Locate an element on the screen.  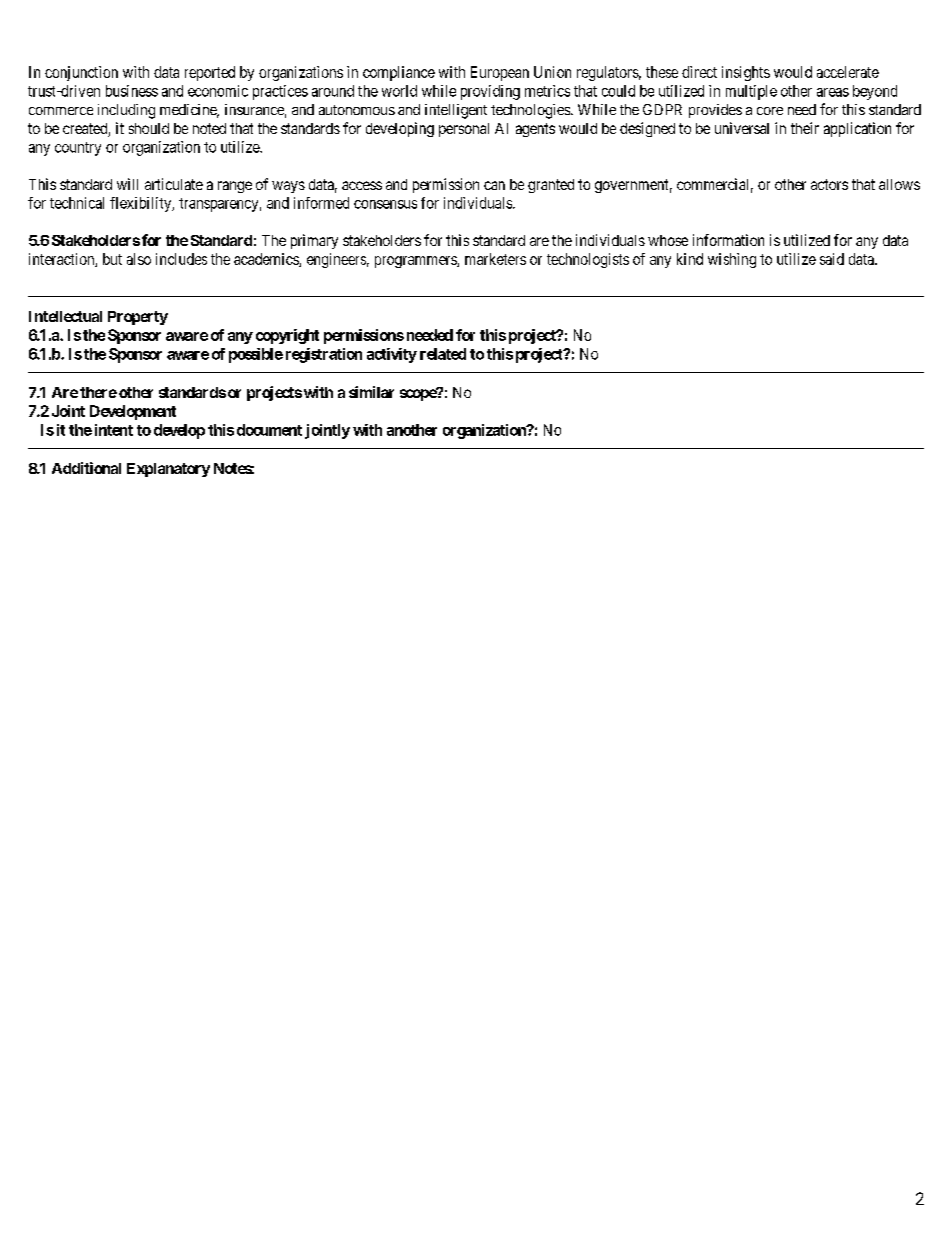
Property is located at coordinates (138, 318).
